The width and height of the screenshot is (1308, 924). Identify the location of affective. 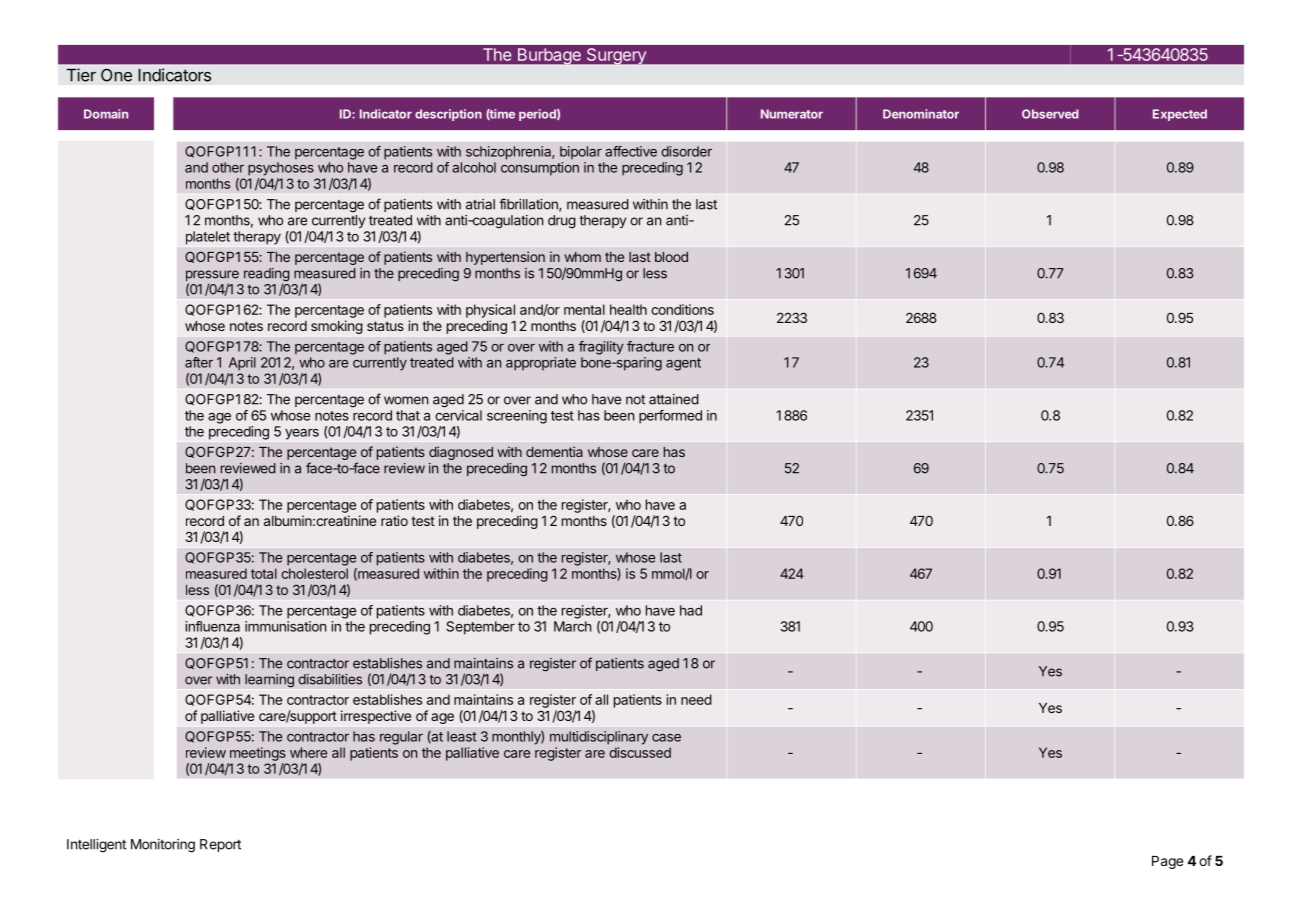
(631, 151).
